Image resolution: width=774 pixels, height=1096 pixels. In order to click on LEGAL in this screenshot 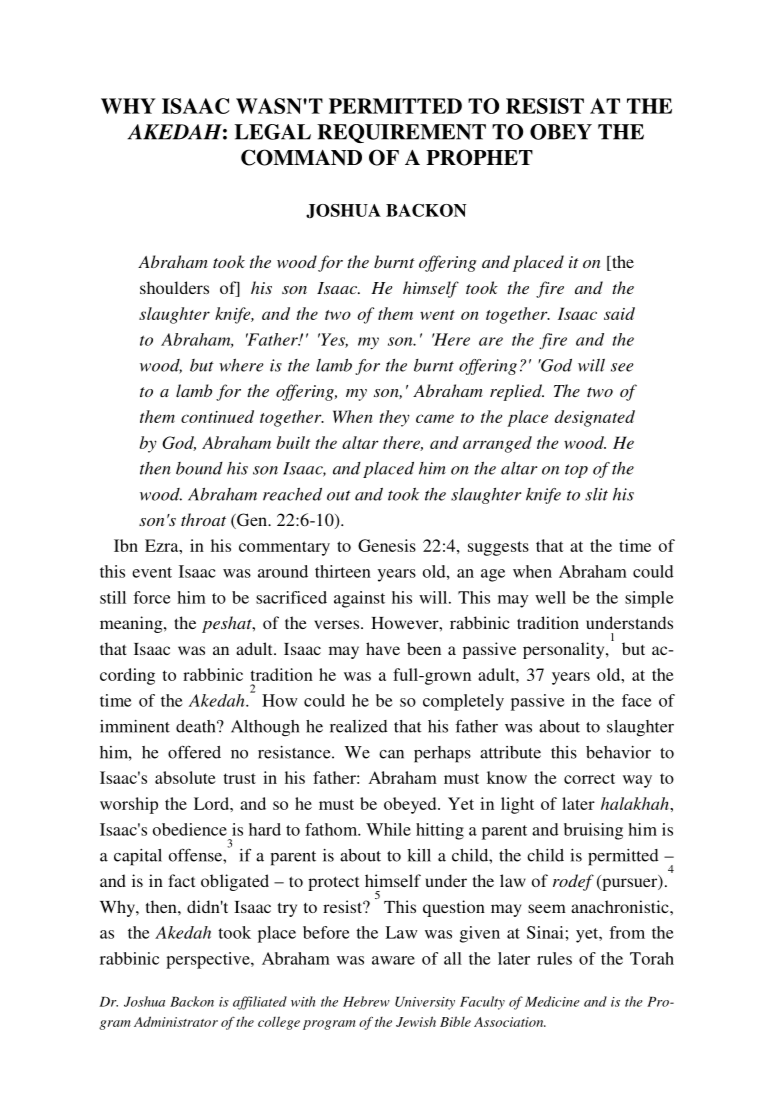, I will do `click(272, 132)`.
